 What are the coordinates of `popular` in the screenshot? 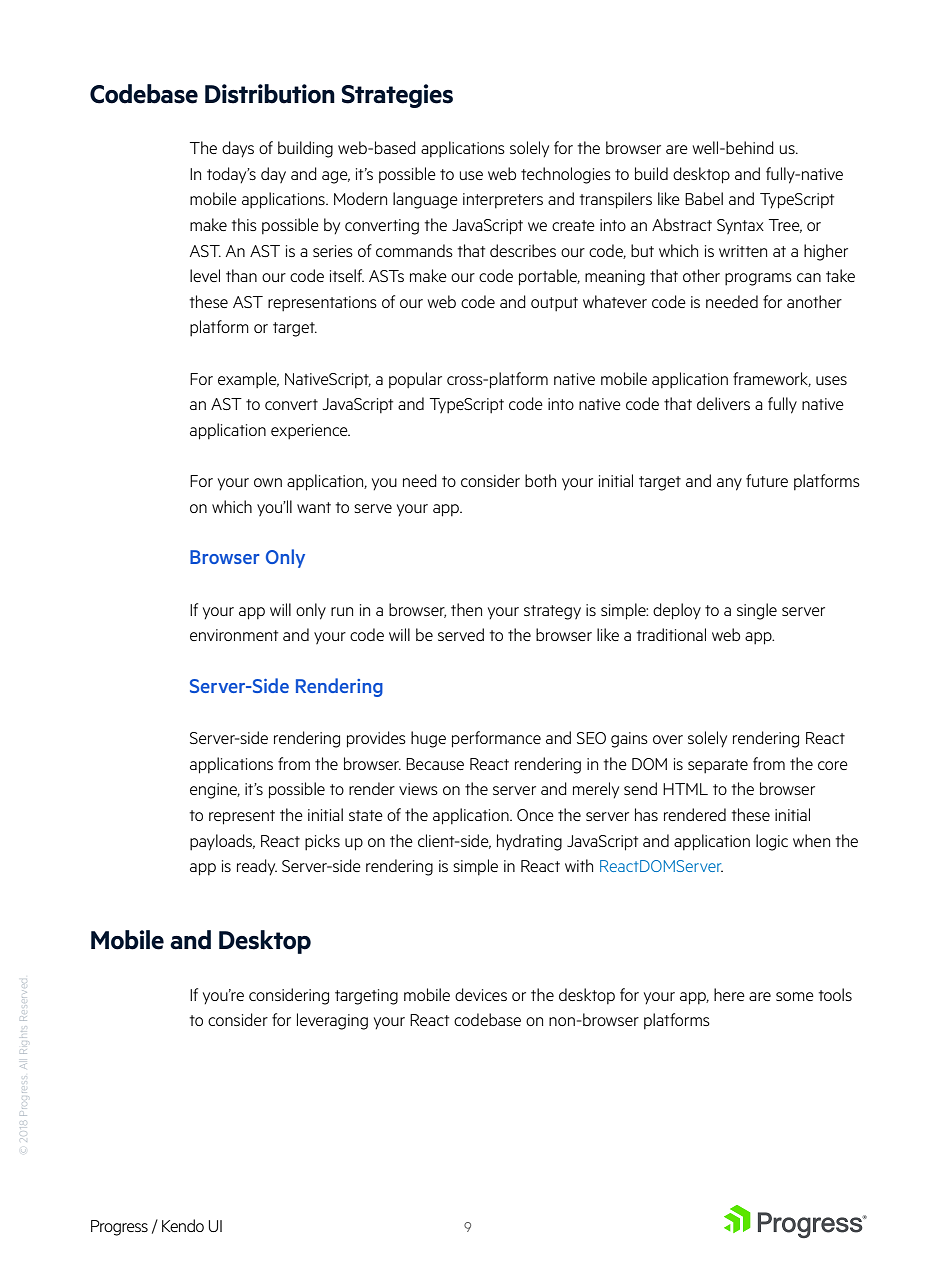 It's located at (415, 380).
